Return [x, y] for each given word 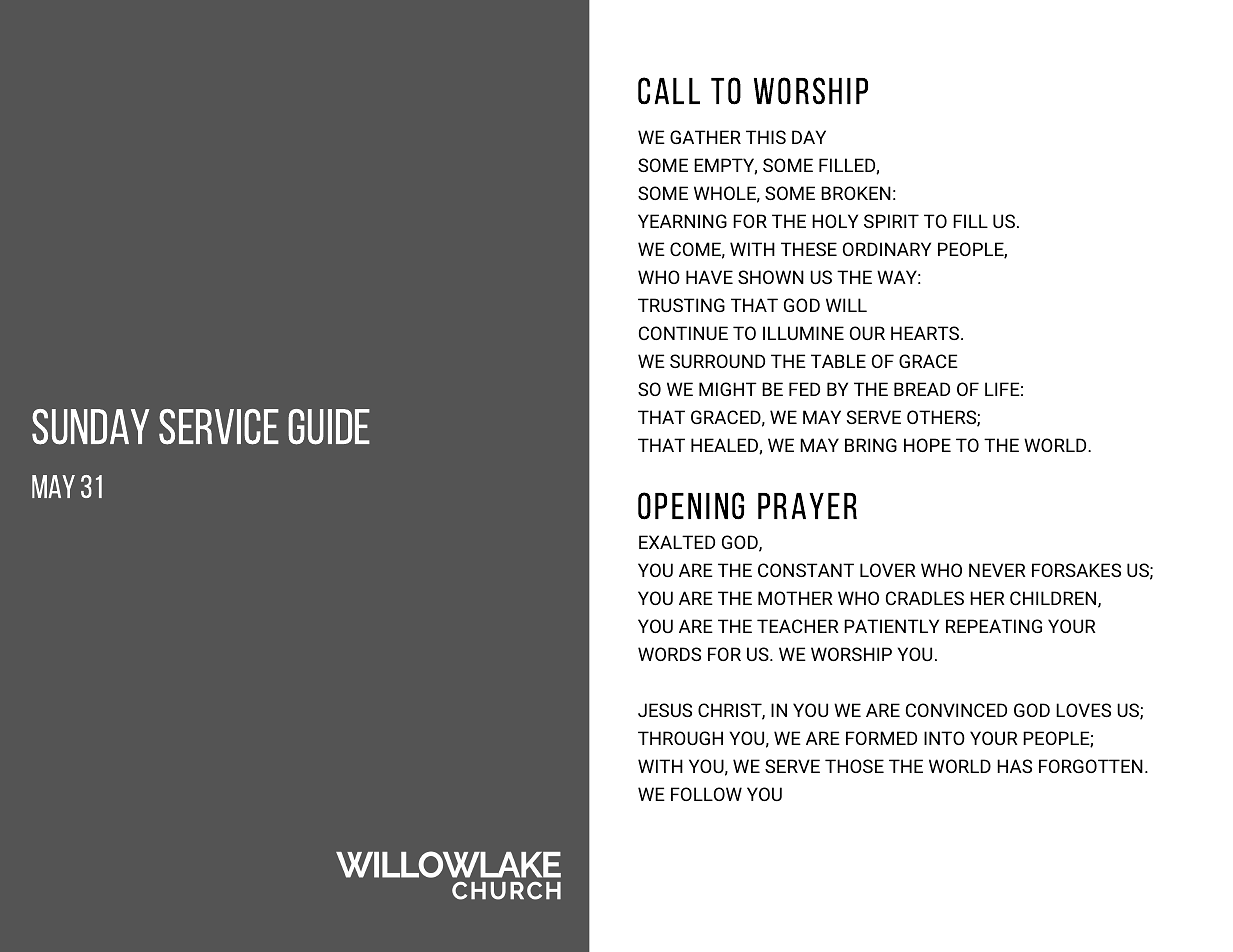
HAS [1014, 766]
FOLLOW [706, 794]
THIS [766, 137]
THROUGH [680, 738]
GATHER [705, 137]
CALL [669, 90]
